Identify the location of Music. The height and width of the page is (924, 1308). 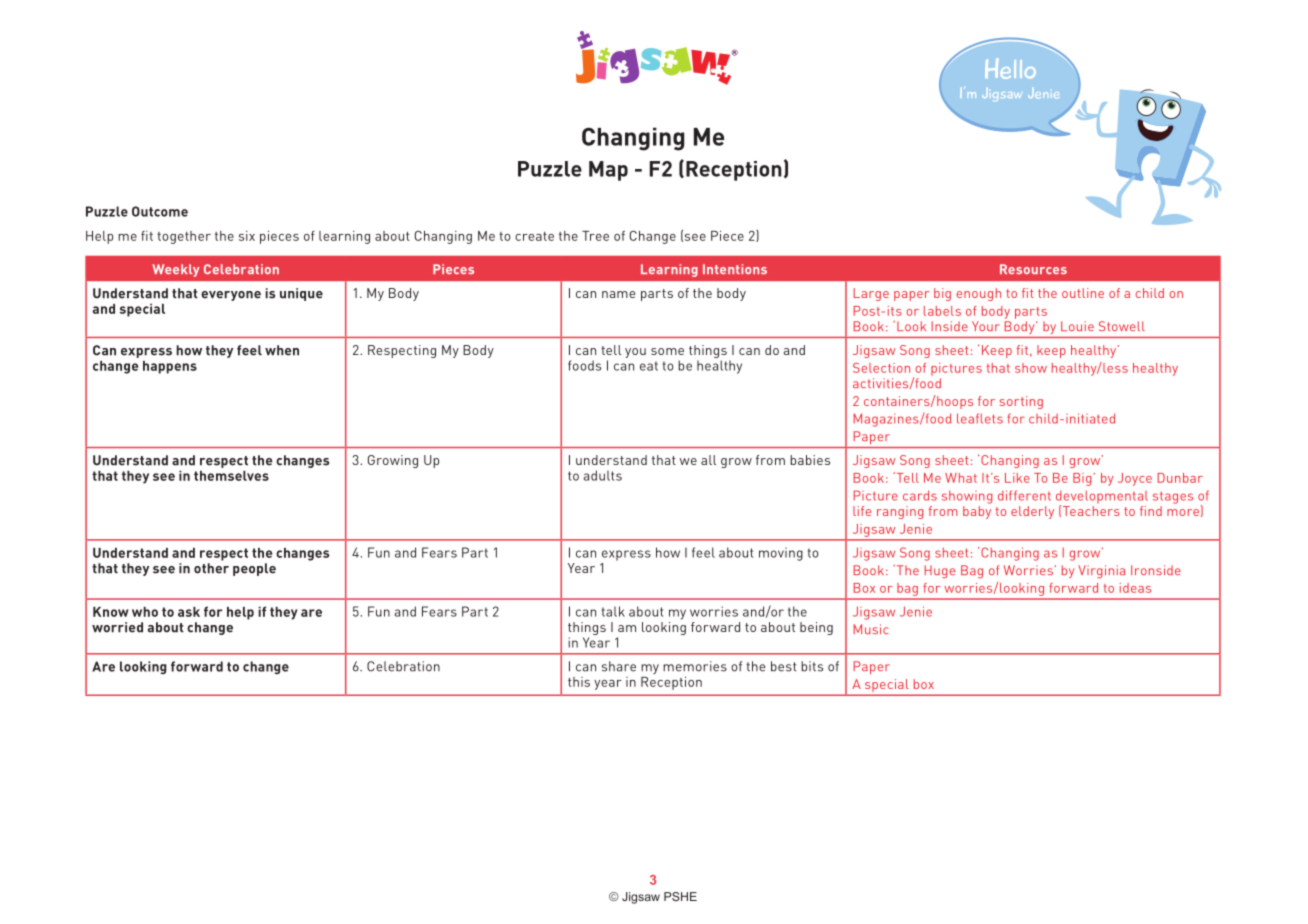
(871, 629).
